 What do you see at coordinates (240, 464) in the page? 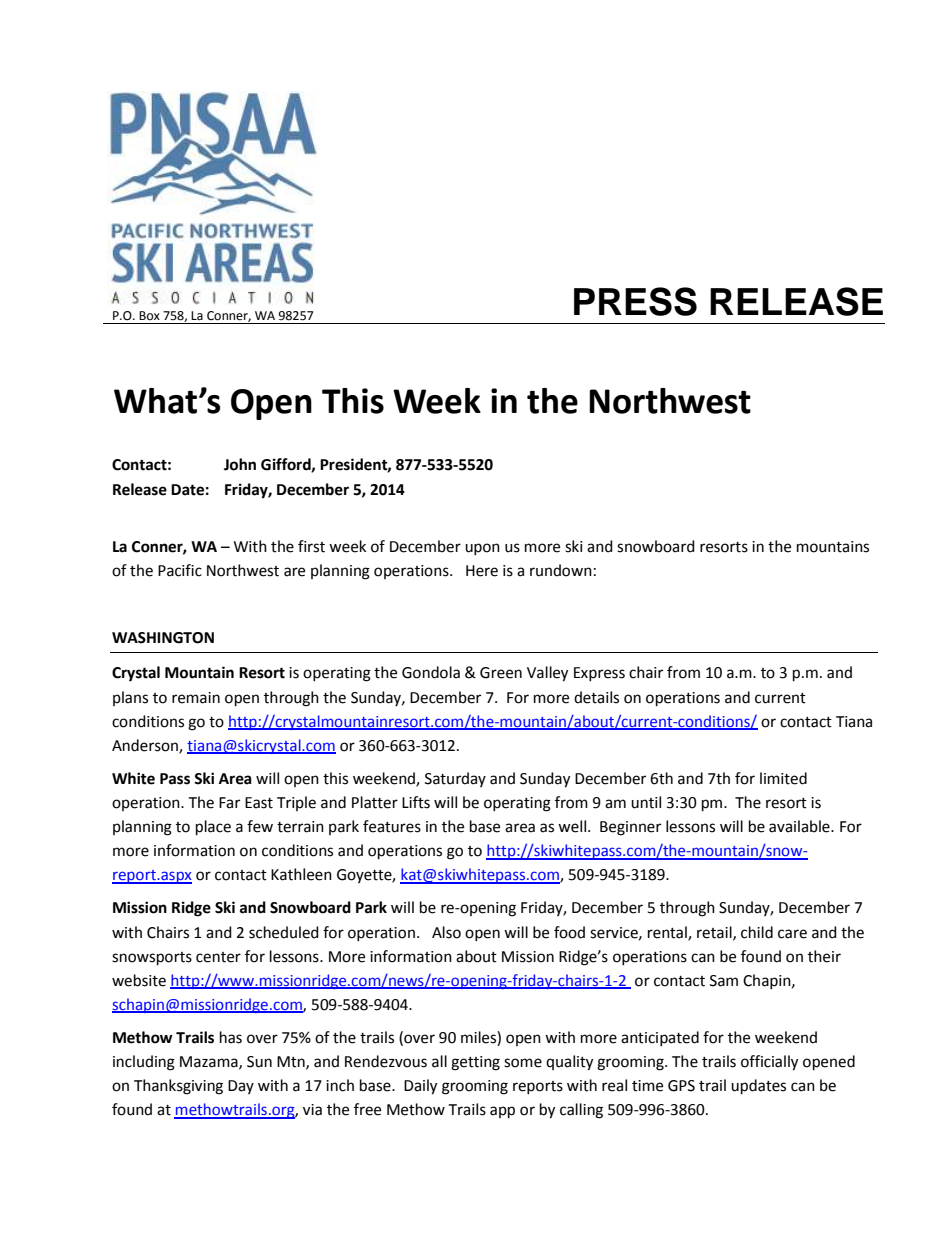
I see `John` at bounding box center [240, 464].
